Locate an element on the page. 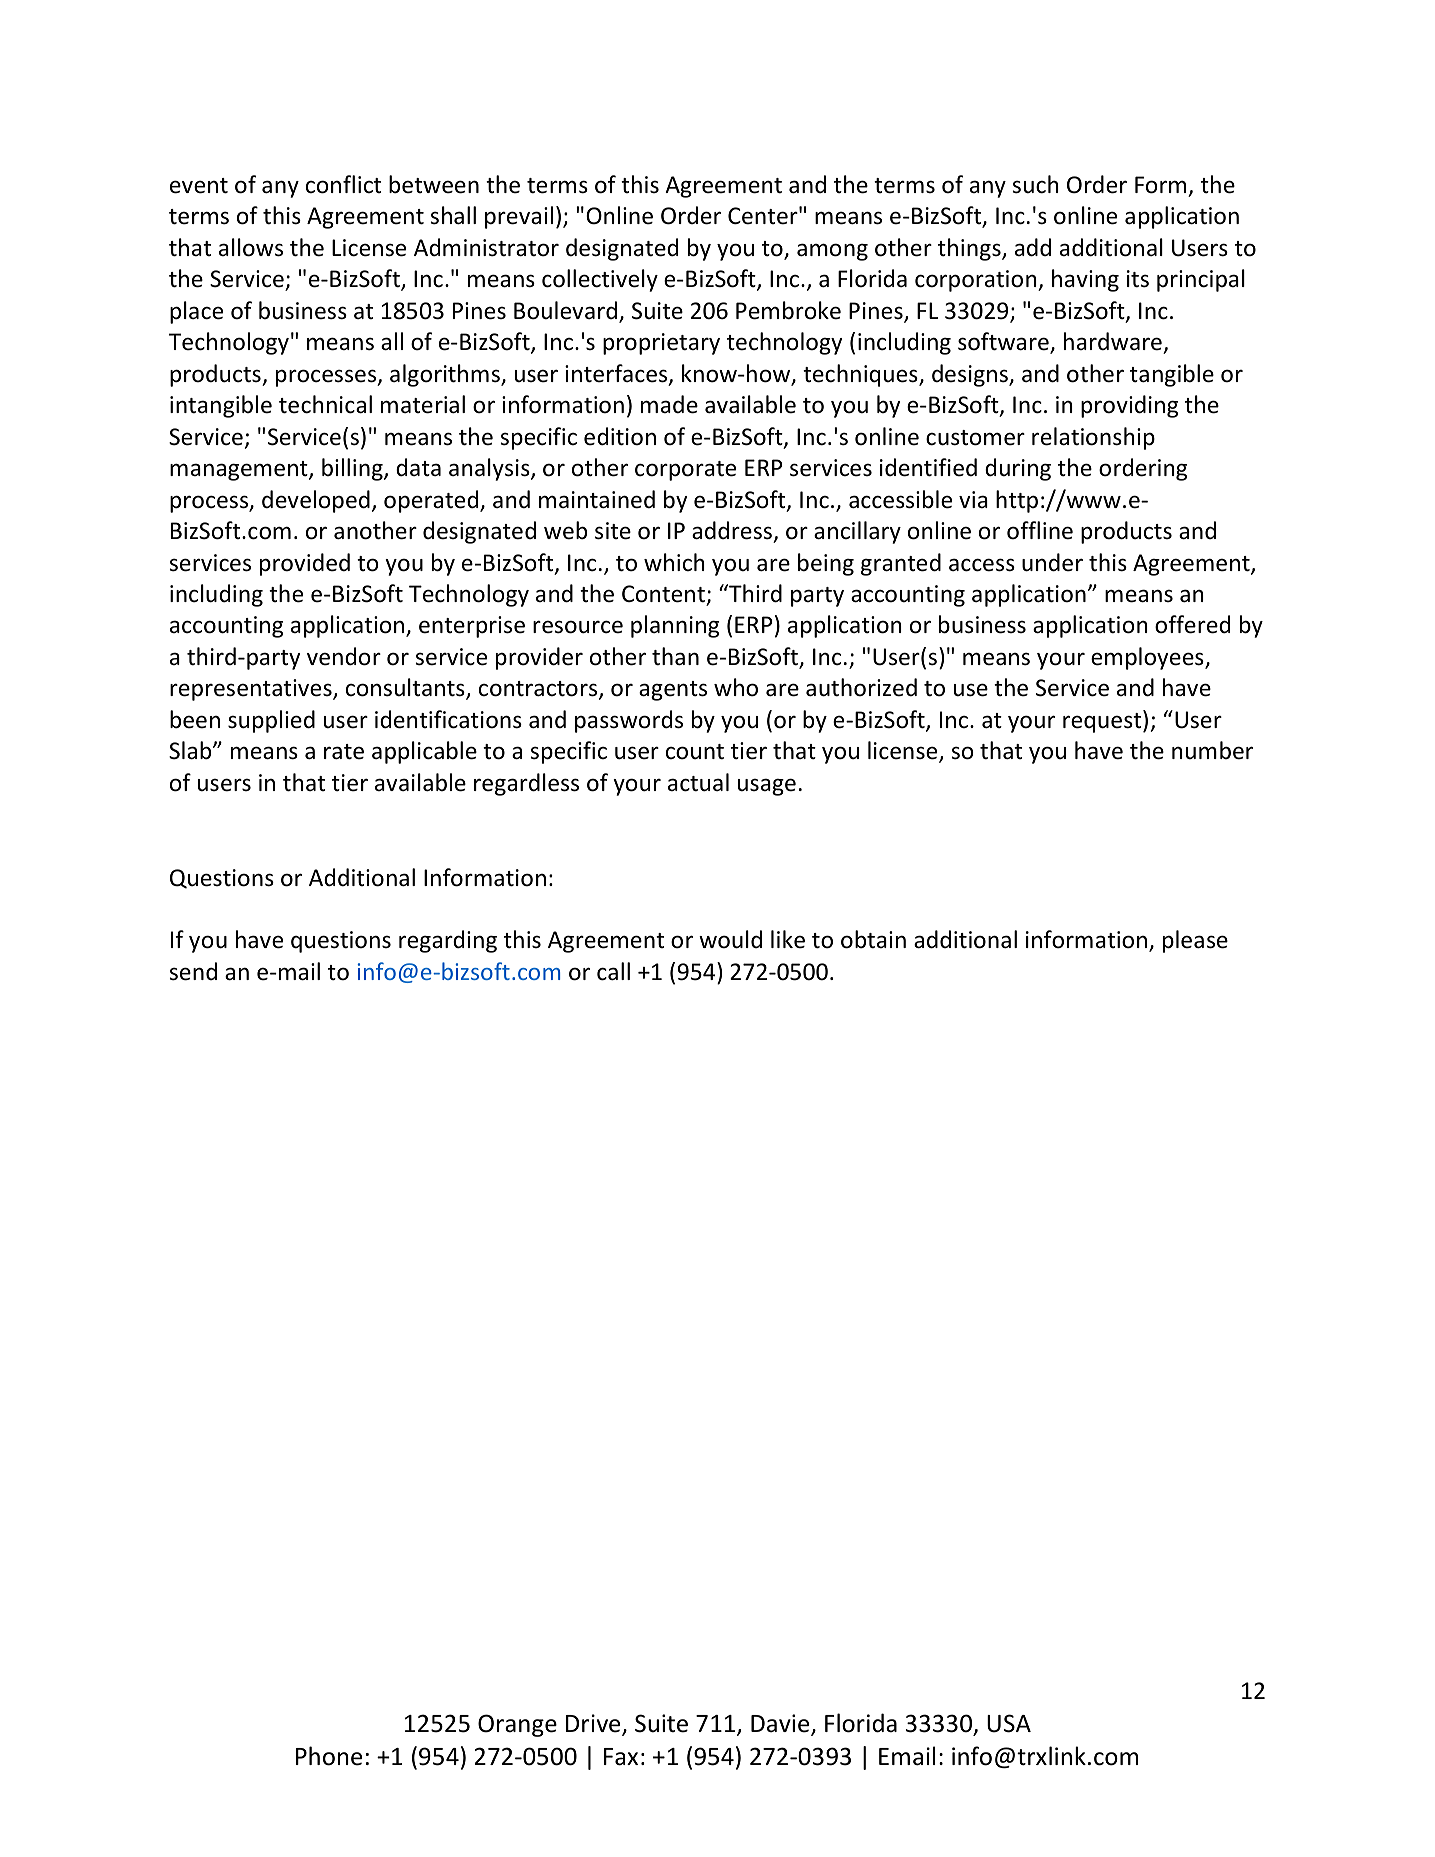  Phone is located at coordinates (329, 1756).
